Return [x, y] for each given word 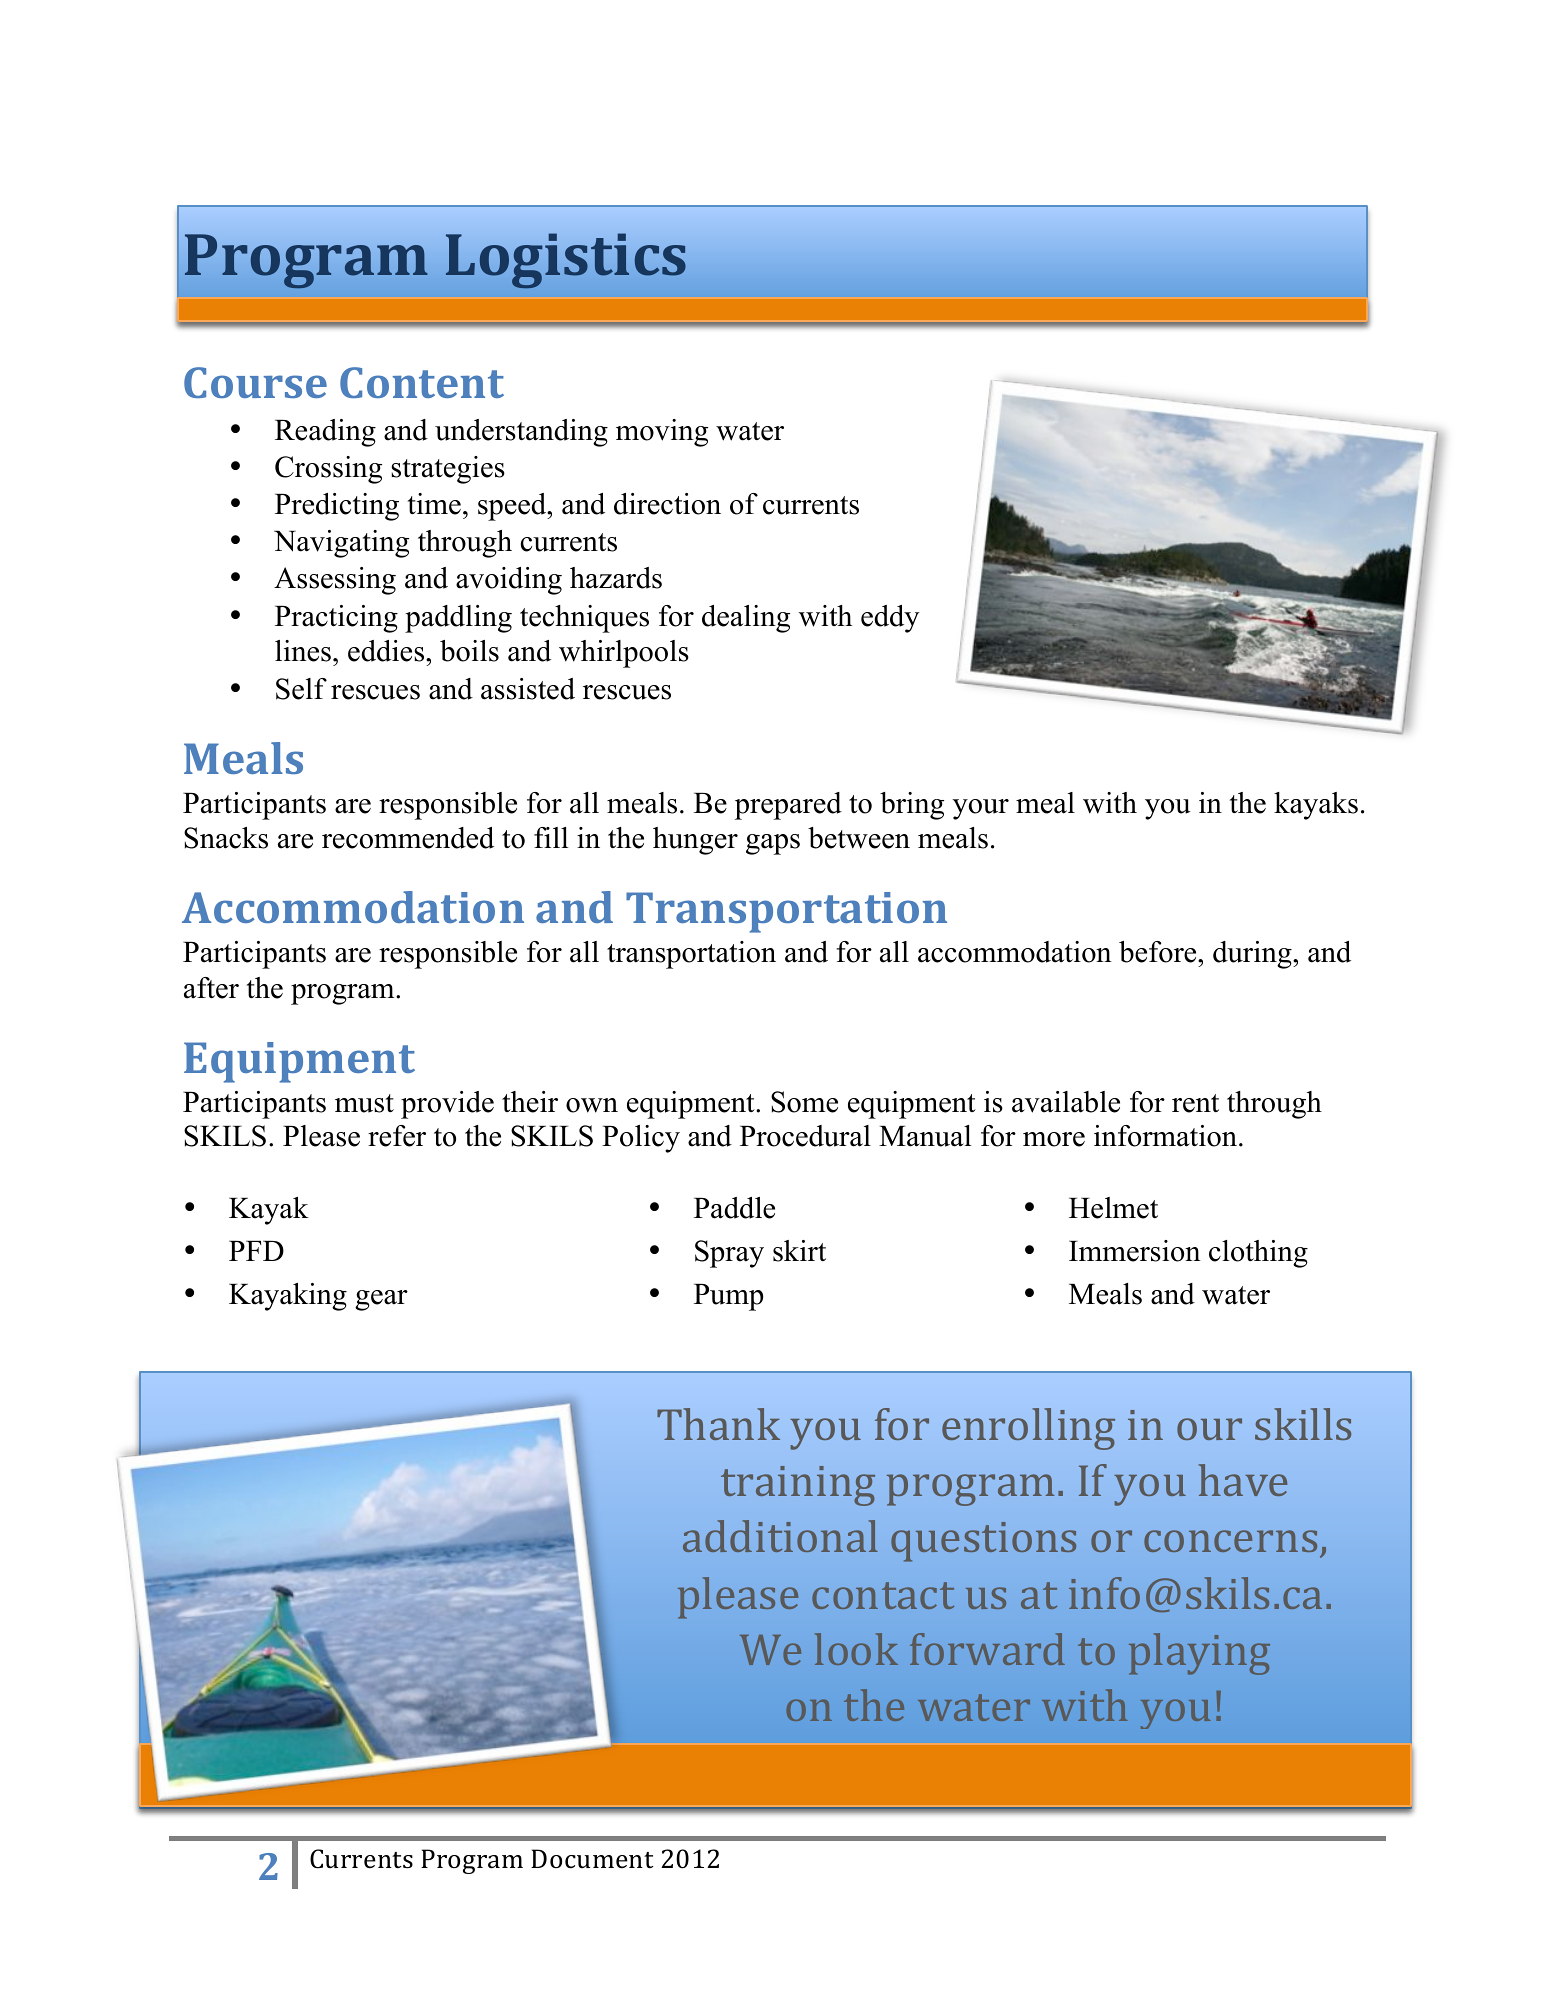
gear [381, 1300]
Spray [729, 1254]
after [211, 988]
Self [301, 689]
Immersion [1135, 1251]
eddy [890, 619]
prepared [788, 806]
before [1159, 952]
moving [662, 433]
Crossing [328, 470]
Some [804, 1102]
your [980, 809]
